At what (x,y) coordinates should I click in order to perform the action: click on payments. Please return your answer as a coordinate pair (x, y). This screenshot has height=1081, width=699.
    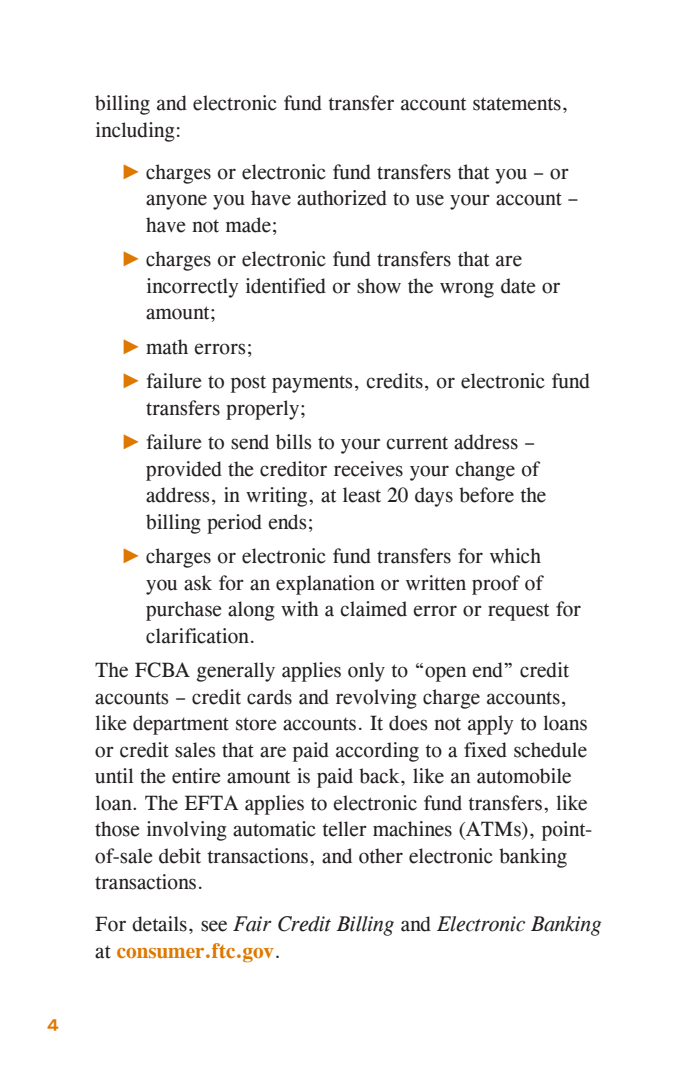
    Looking at the image, I should click on (312, 384).
